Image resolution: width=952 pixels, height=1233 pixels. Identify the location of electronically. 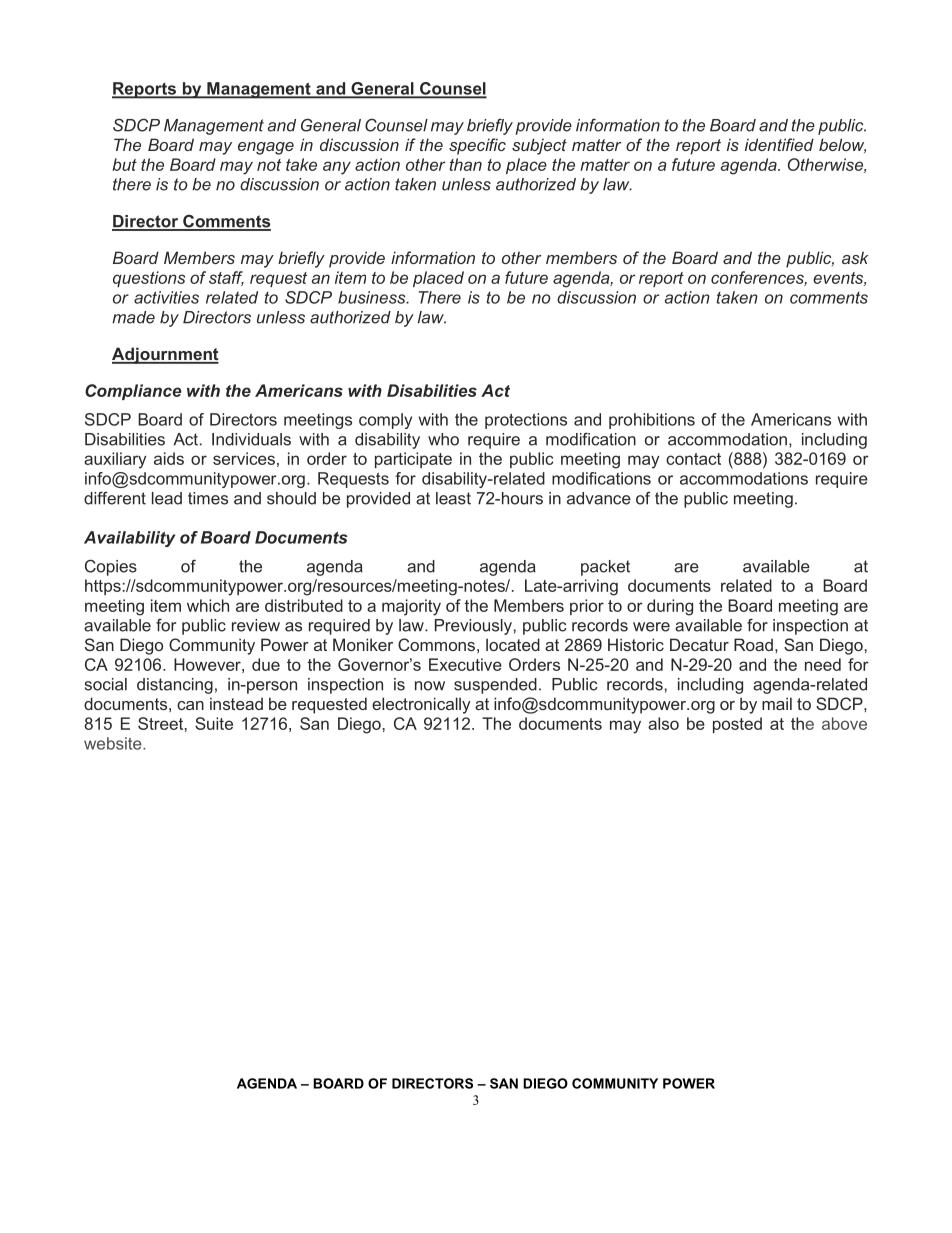
(421, 705).
